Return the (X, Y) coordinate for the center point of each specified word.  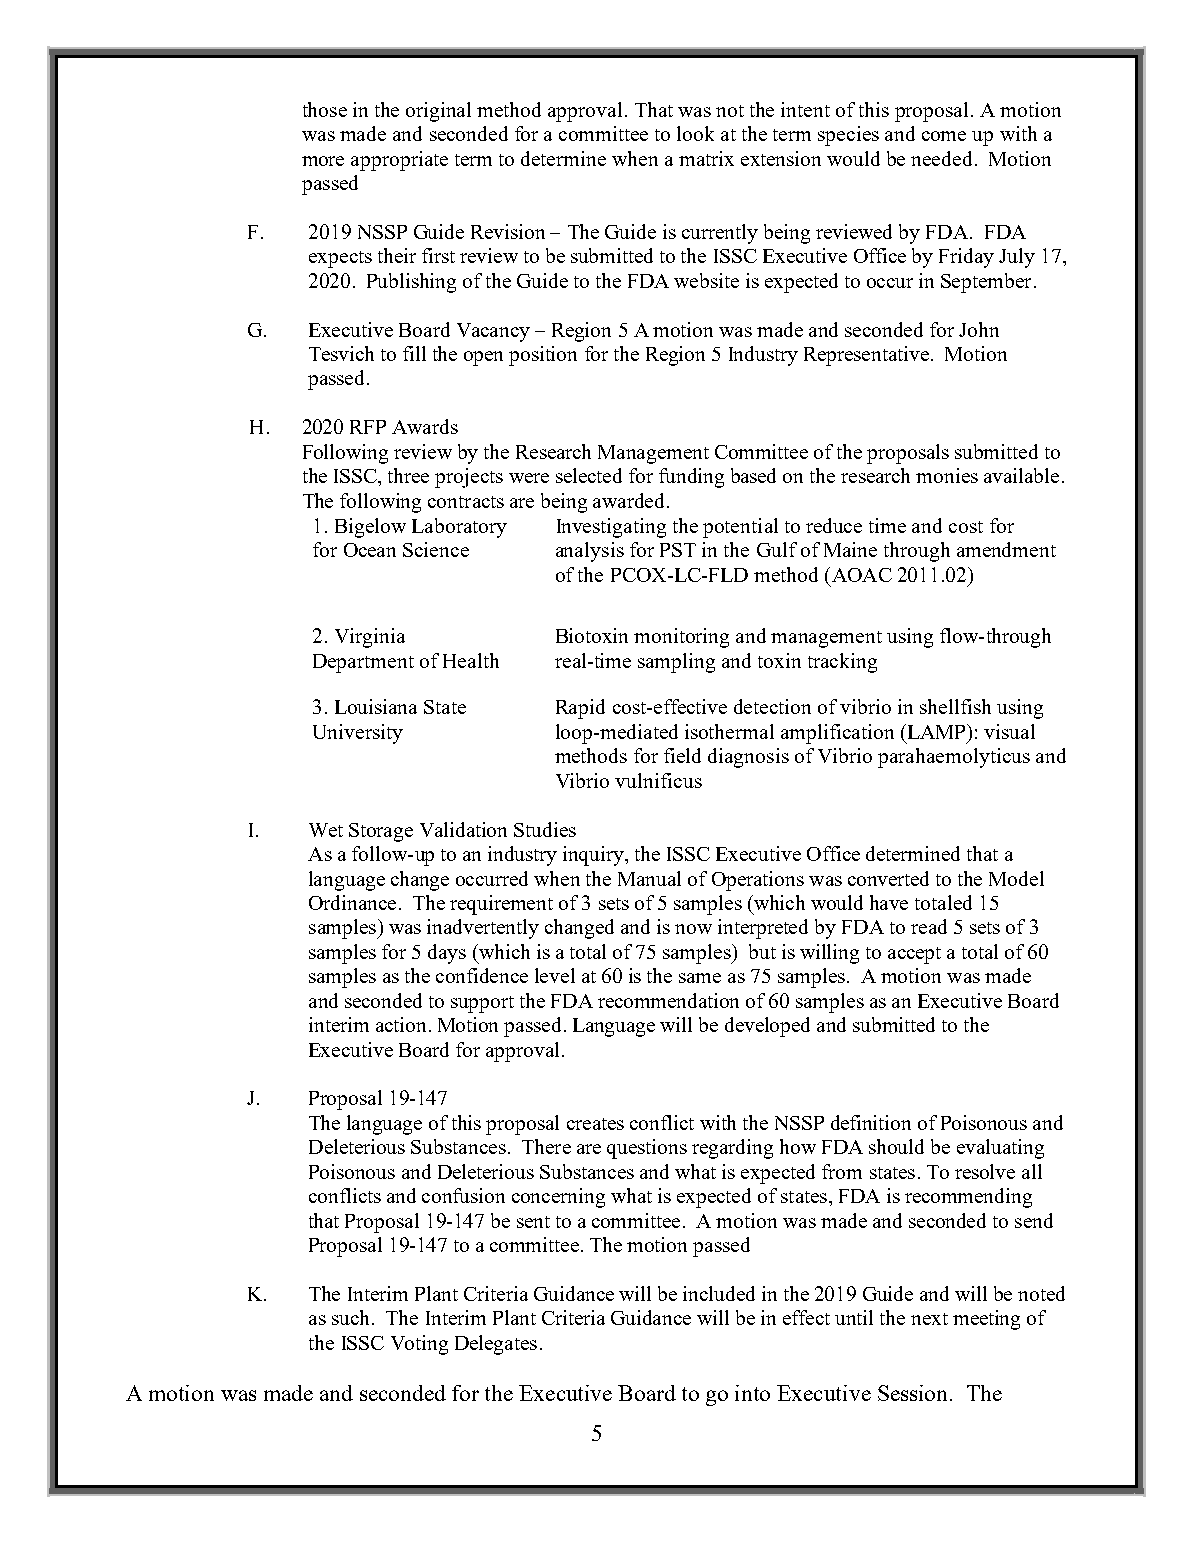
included (719, 1293)
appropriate (399, 161)
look (695, 133)
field (682, 755)
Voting (419, 1345)
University (358, 734)
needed (943, 158)
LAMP (936, 731)
